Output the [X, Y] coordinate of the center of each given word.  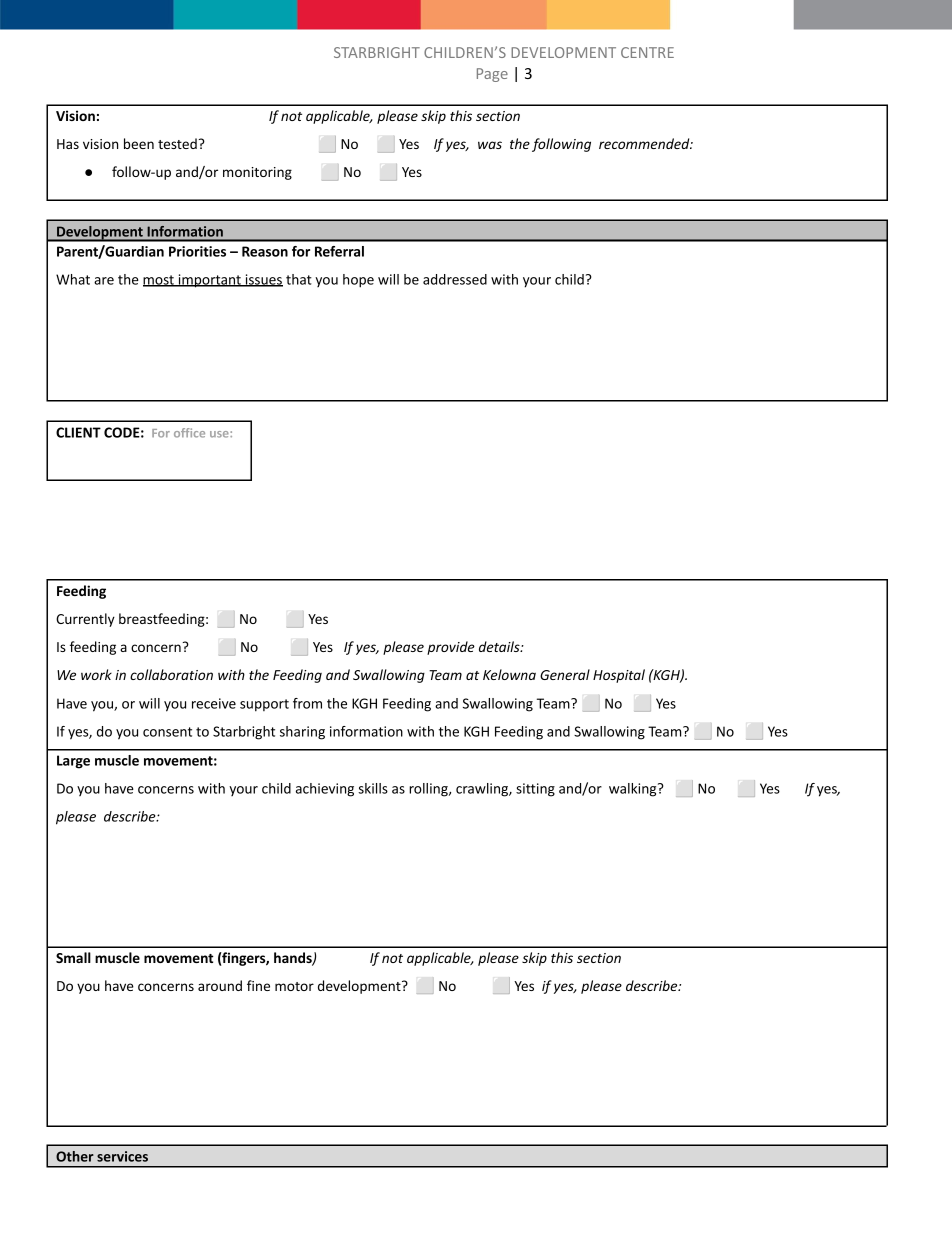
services [122, 1156]
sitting [535, 790]
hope [358, 281]
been [139, 143]
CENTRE [647, 52]
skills [373, 788]
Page [492, 75]
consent [167, 732]
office [189, 433]
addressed [455, 279]
